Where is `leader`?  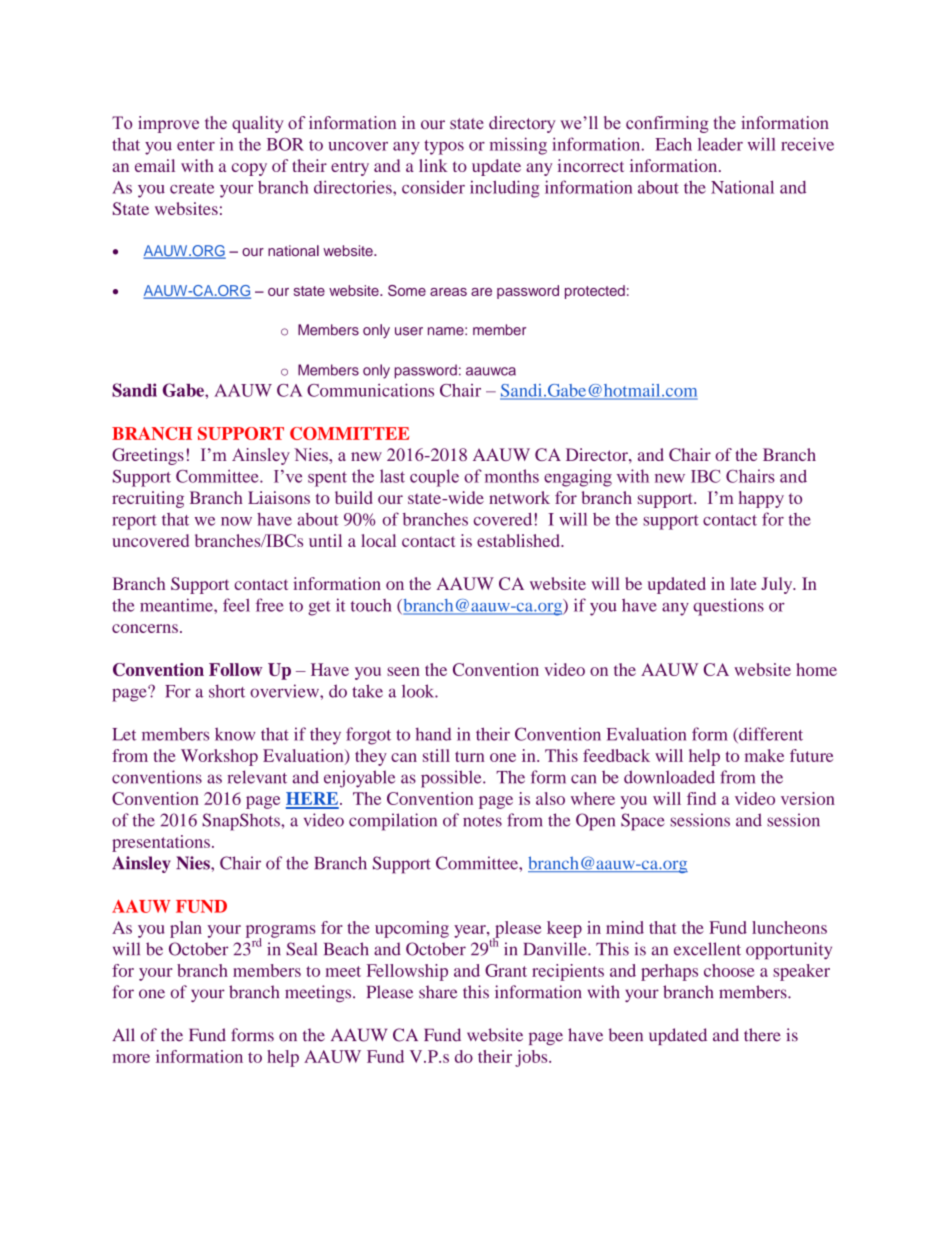 leader is located at coordinates (720, 144).
